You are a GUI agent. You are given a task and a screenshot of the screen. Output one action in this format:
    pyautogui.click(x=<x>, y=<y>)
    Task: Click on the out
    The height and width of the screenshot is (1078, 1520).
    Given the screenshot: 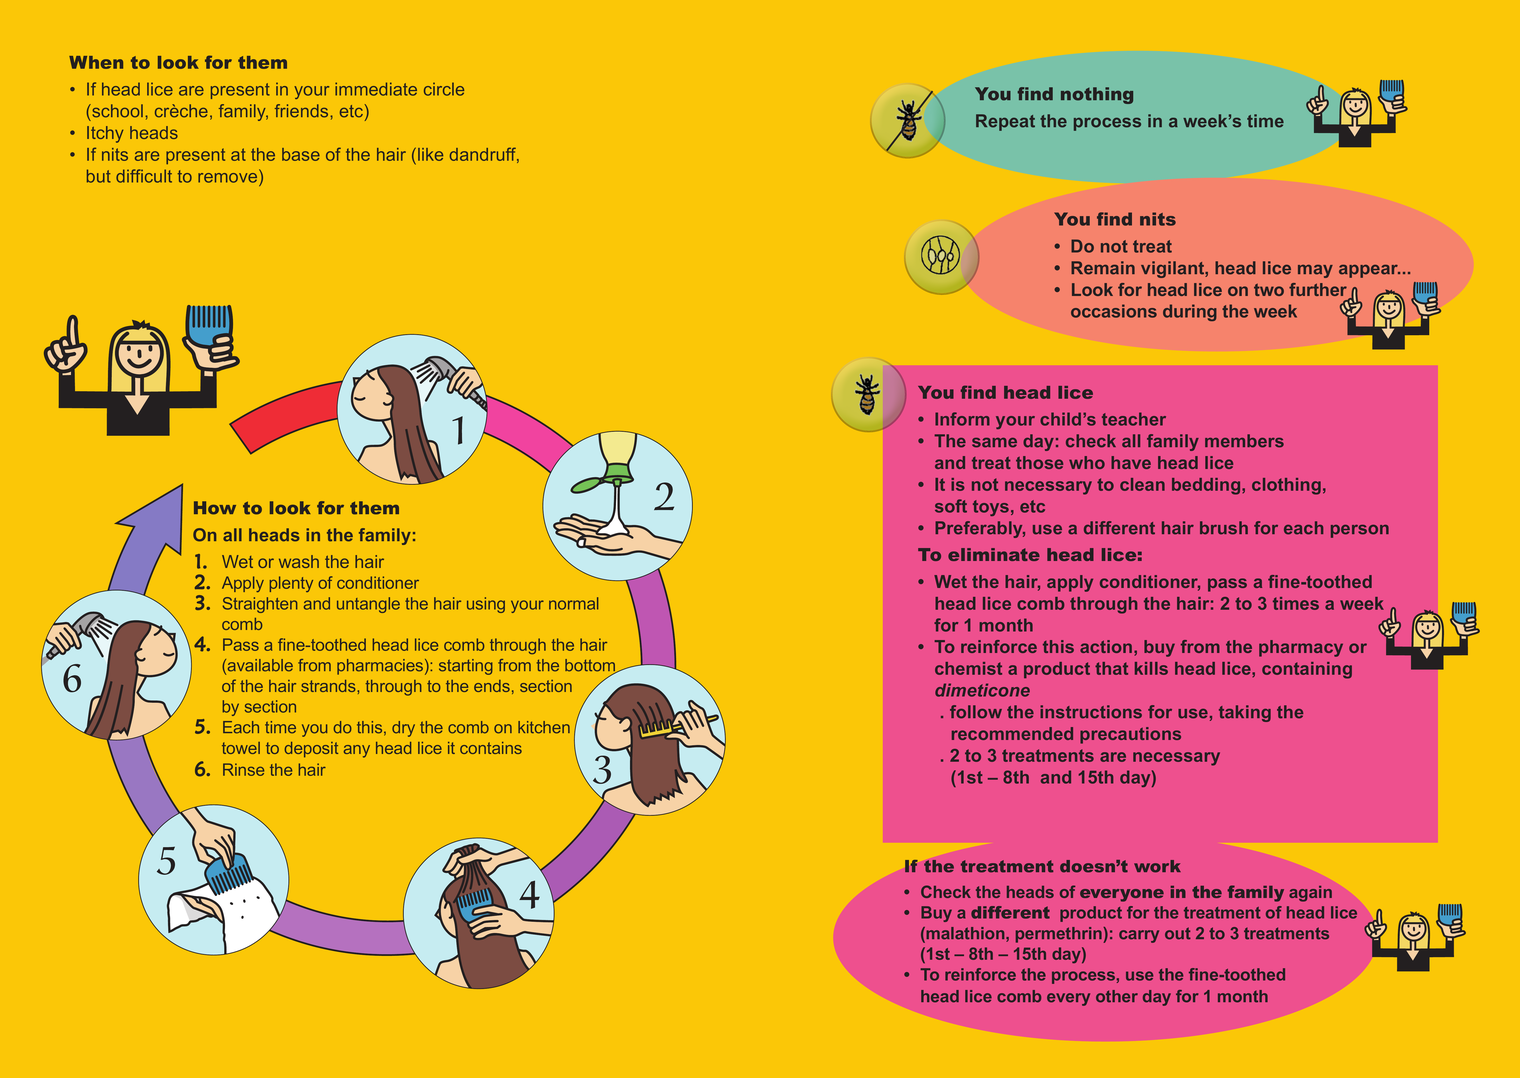 What is the action you would take?
    pyautogui.click(x=1178, y=933)
